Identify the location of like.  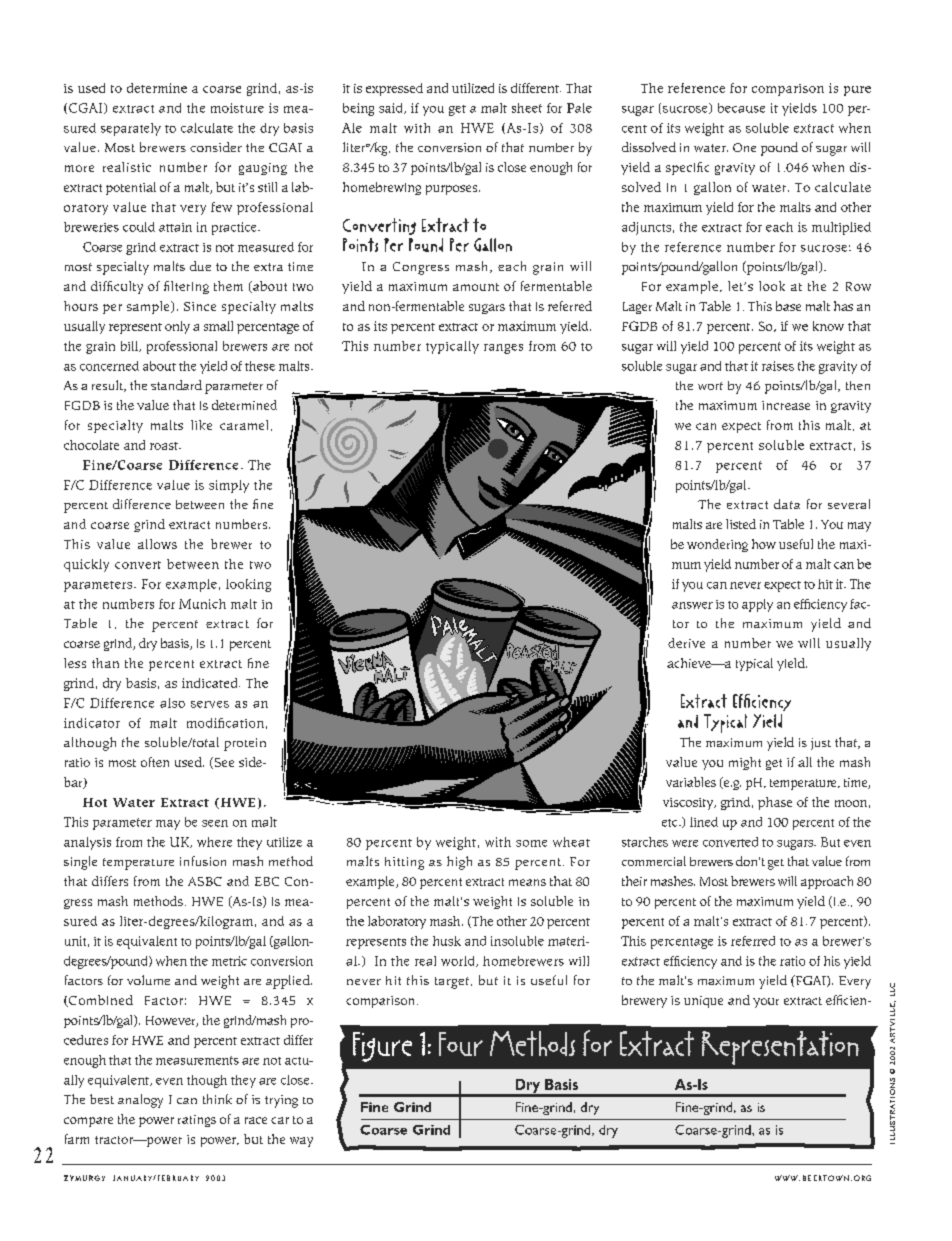
(201, 425).
